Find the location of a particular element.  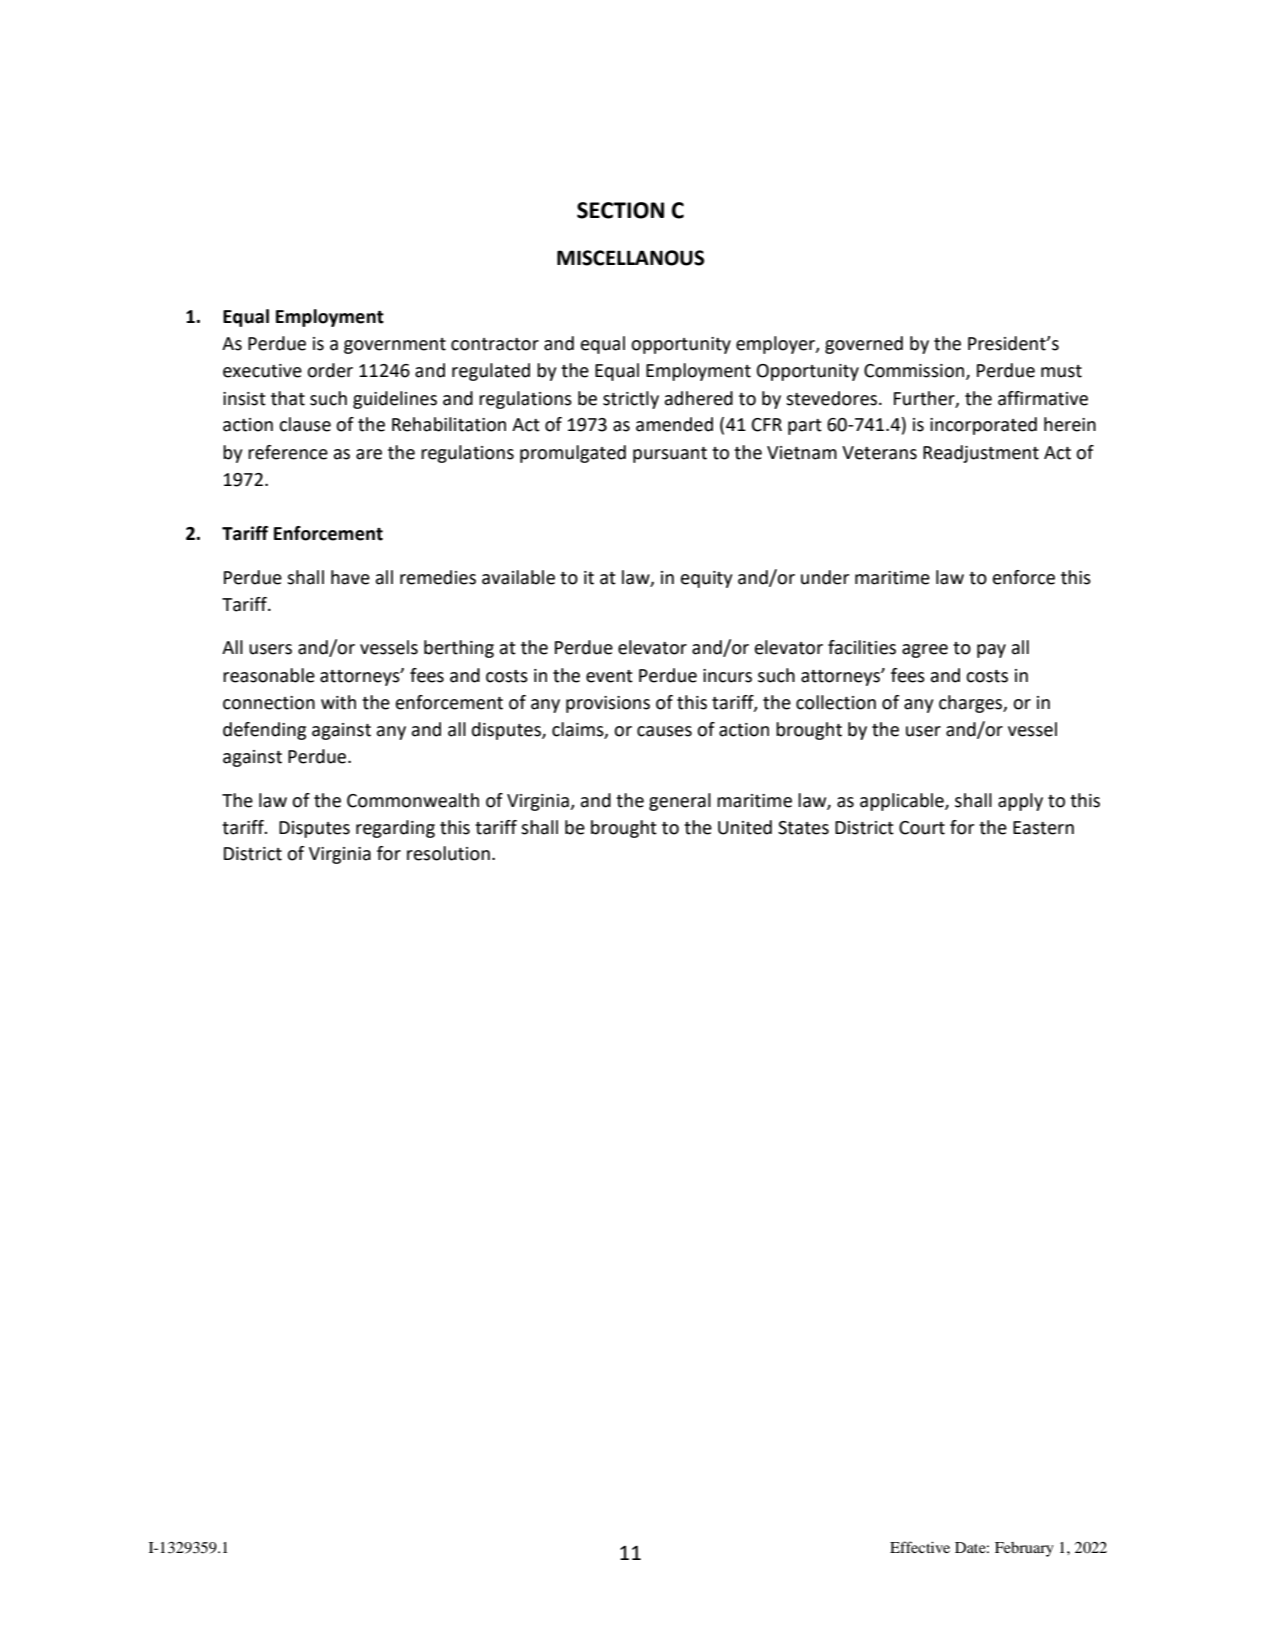

Court is located at coordinates (922, 828).
